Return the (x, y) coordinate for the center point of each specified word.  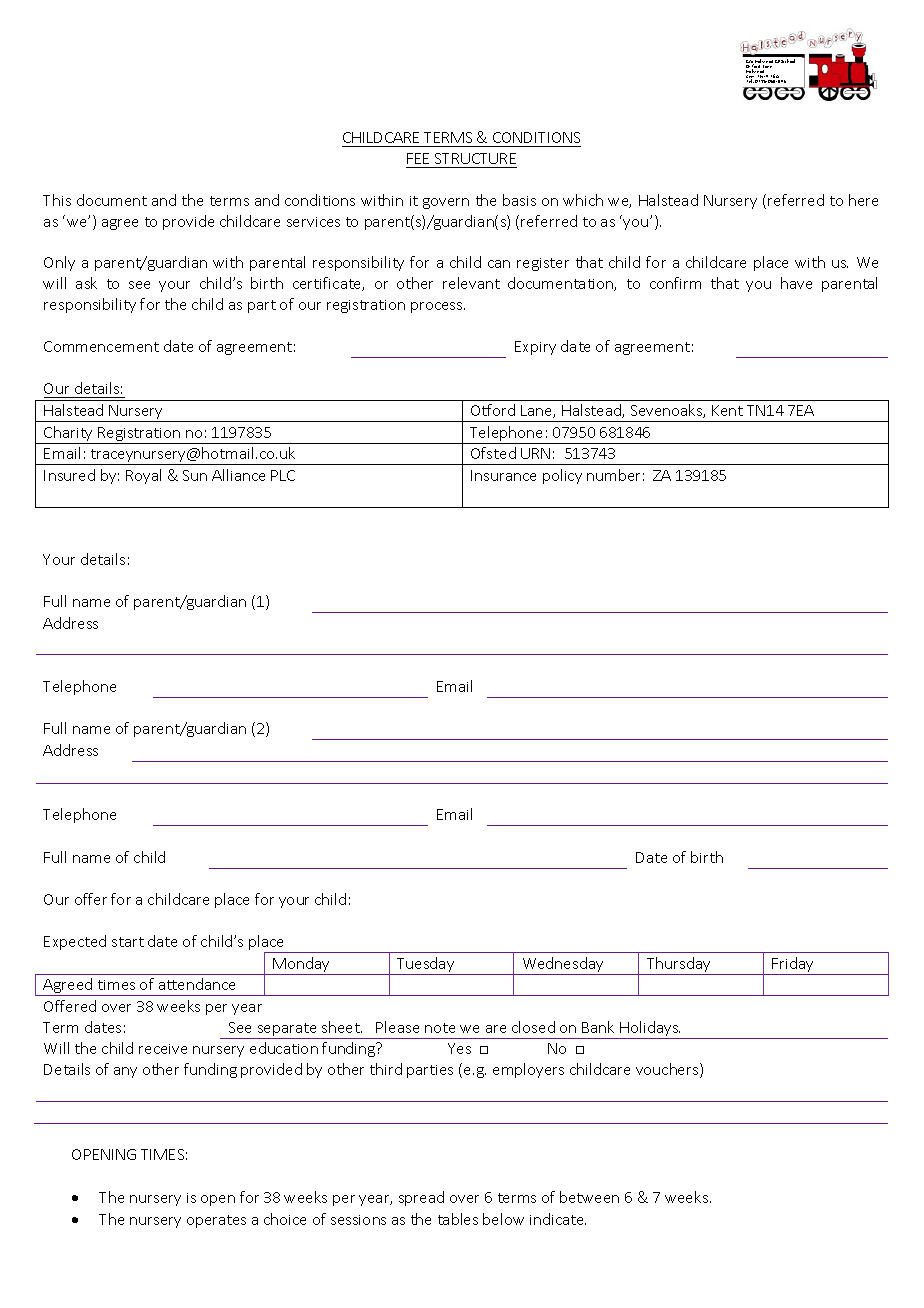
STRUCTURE (475, 158)
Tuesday (426, 966)
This (57, 200)
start (128, 942)
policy (562, 476)
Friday (794, 966)
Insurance (503, 475)
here (863, 200)
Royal (143, 476)
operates (216, 1221)
